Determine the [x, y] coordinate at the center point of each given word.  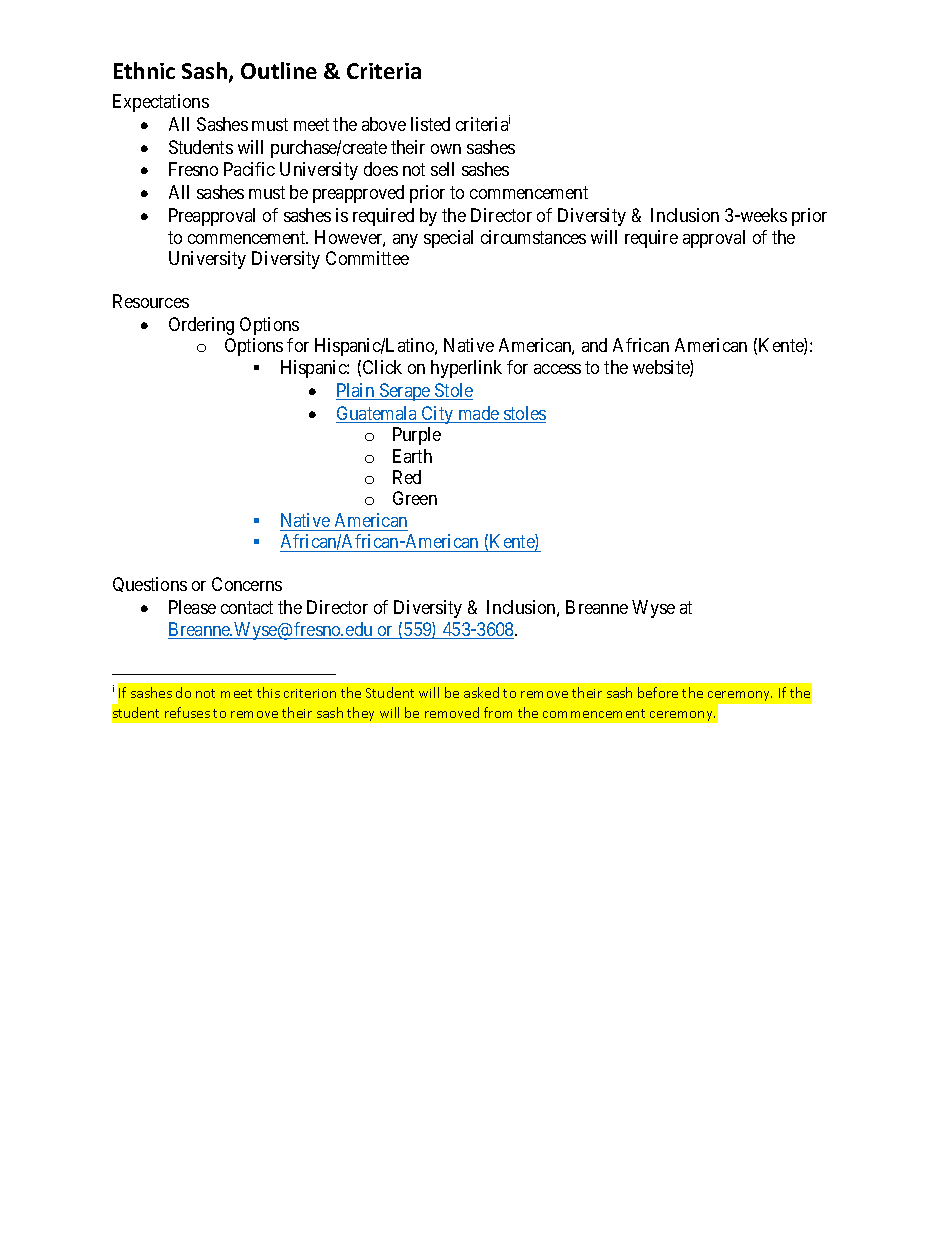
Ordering [201, 326]
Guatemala [377, 414]
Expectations [161, 103]
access [557, 369]
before [658, 692]
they [360, 714]
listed [430, 124]
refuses [187, 712]
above [384, 124]
